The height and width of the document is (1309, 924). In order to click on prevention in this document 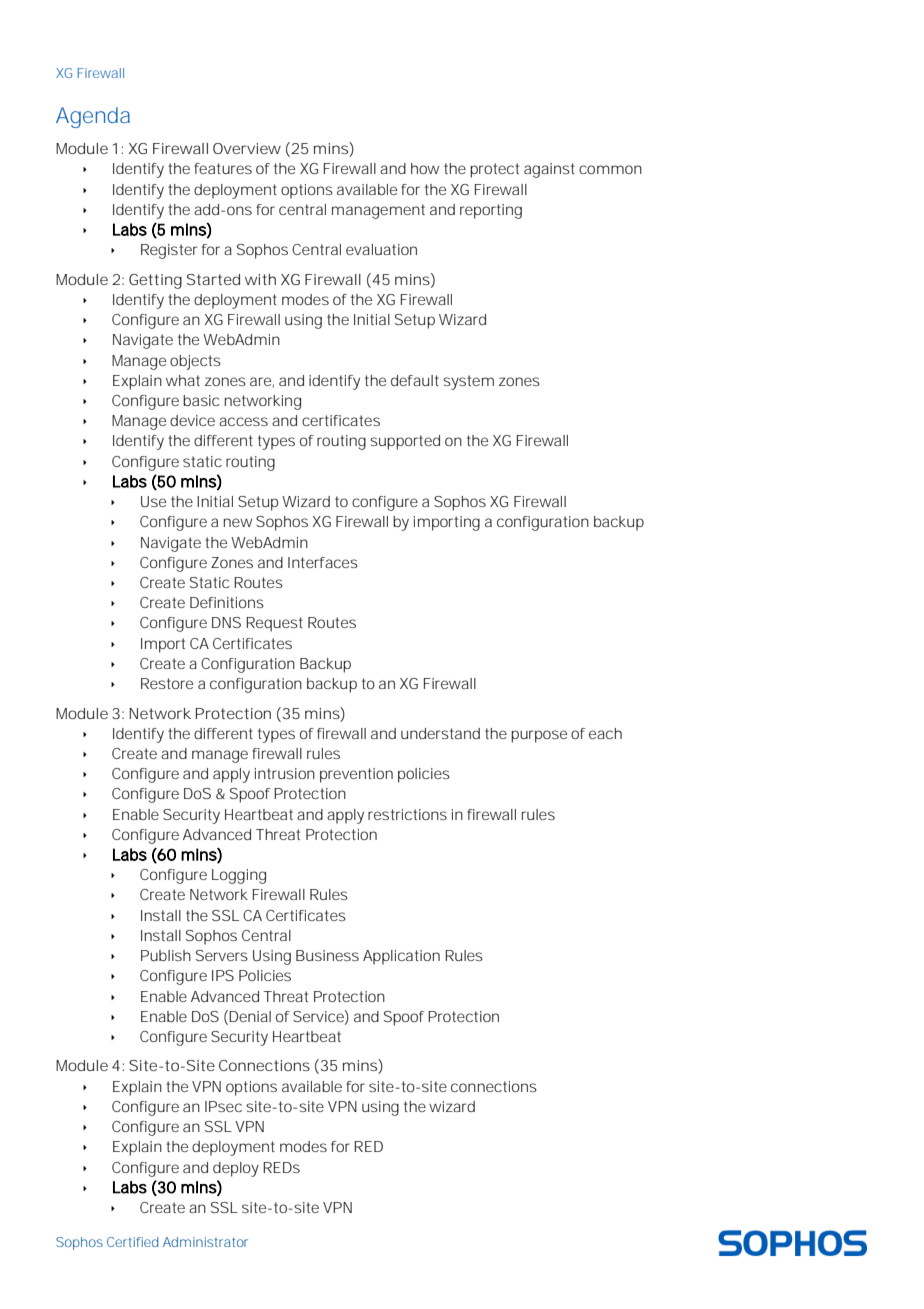, I will do `click(356, 775)`.
